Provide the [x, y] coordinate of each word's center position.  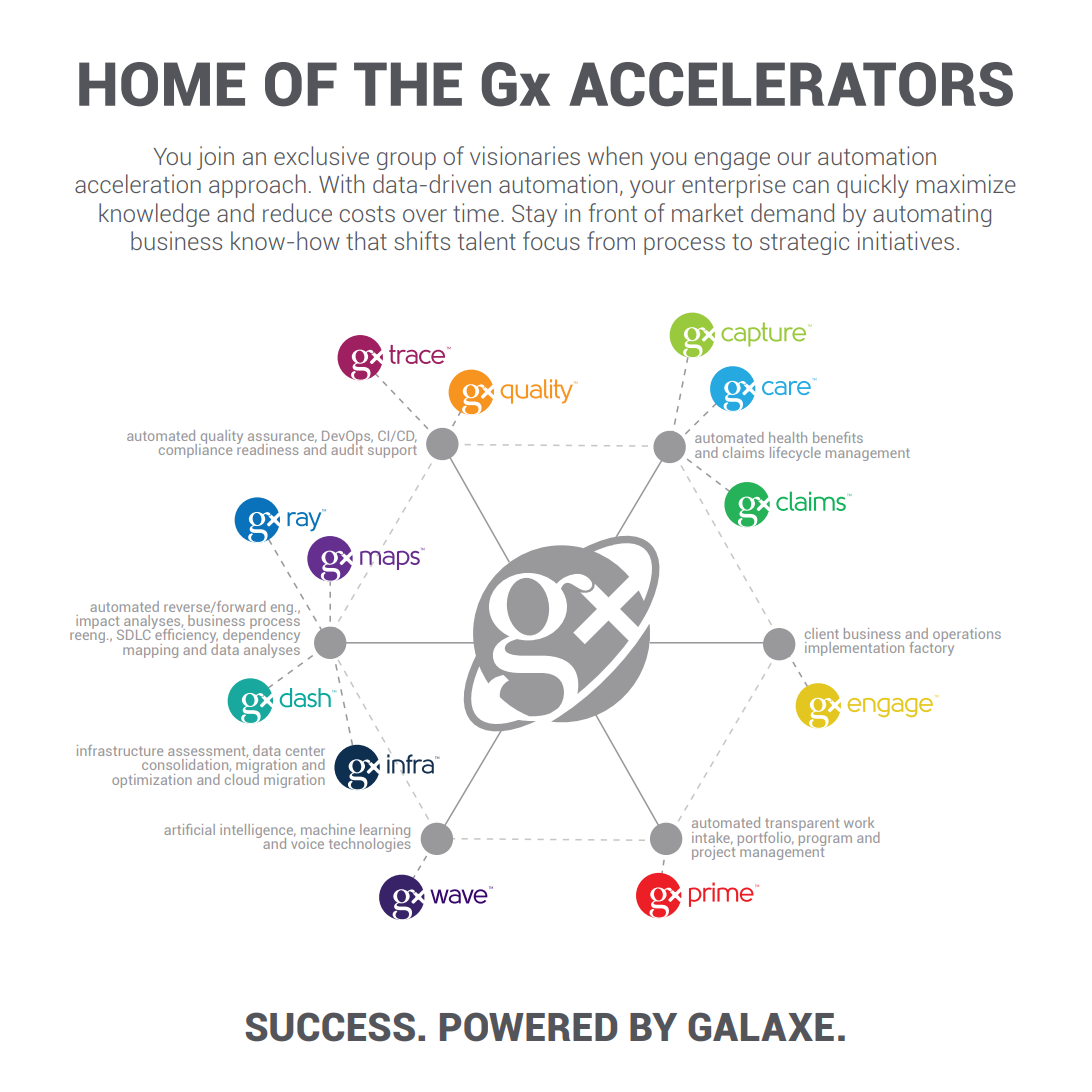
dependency [261, 636]
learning [385, 832]
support [392, 451]
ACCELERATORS [791, 84]
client [822, 633]
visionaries [525, 155]
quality [221, 437]
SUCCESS [330, 1027]
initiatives [906, 240]
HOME [162, 84]
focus [551, 240]
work [859, 822]
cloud [242, 778]
